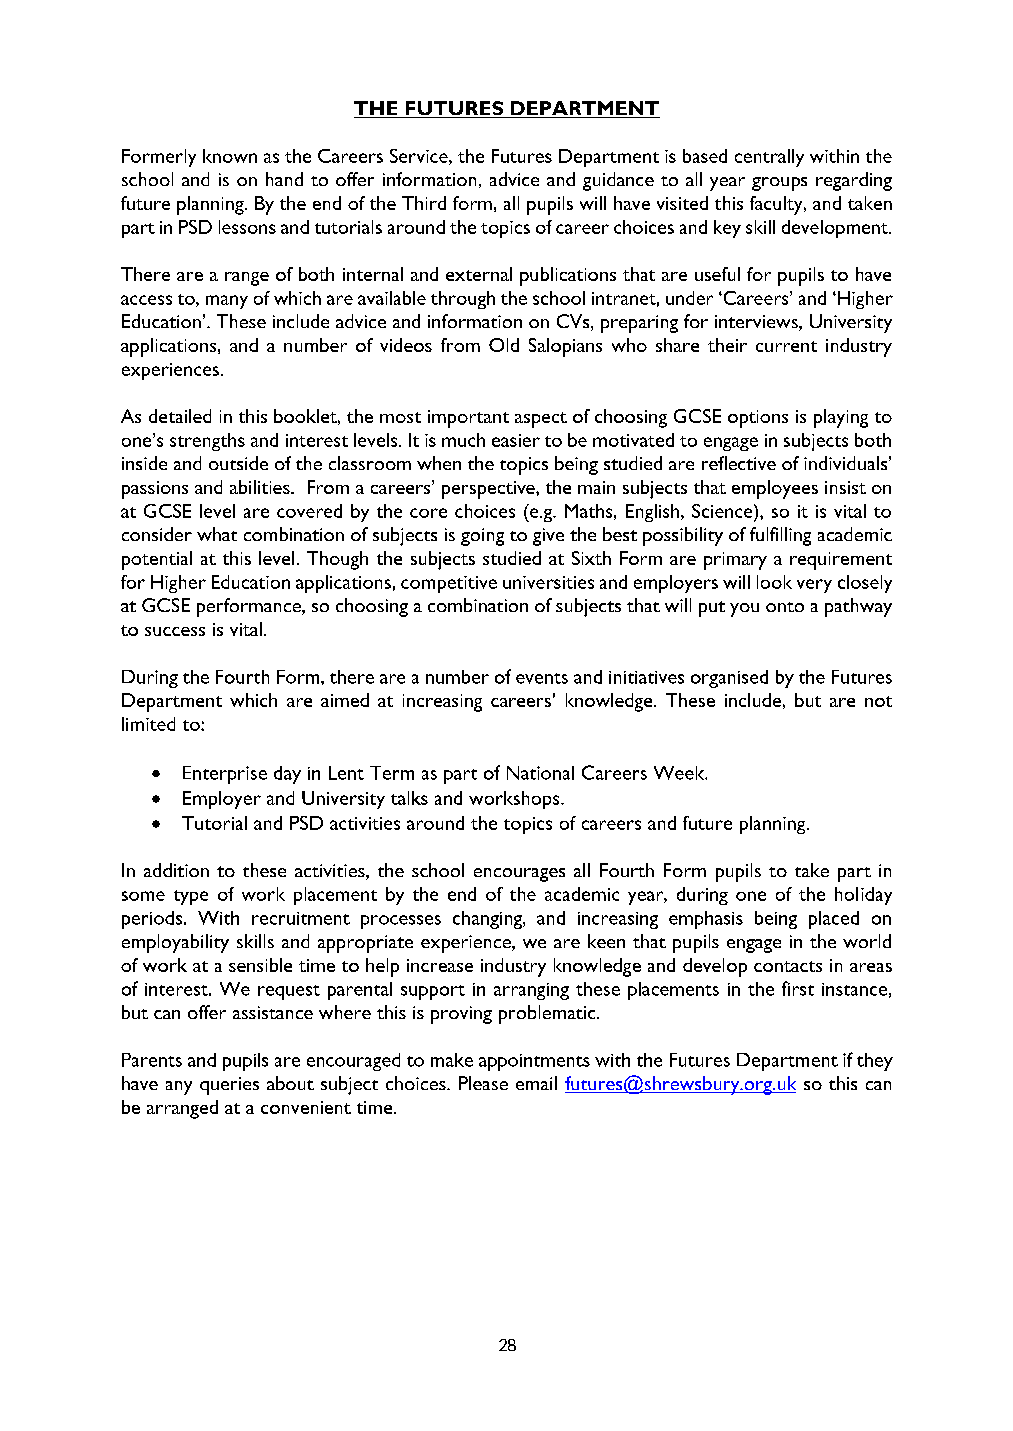 The height and width of the image is (1431, 1013). Describe the element at coordinates (230, 156) in the image. I see `known` at that location.
